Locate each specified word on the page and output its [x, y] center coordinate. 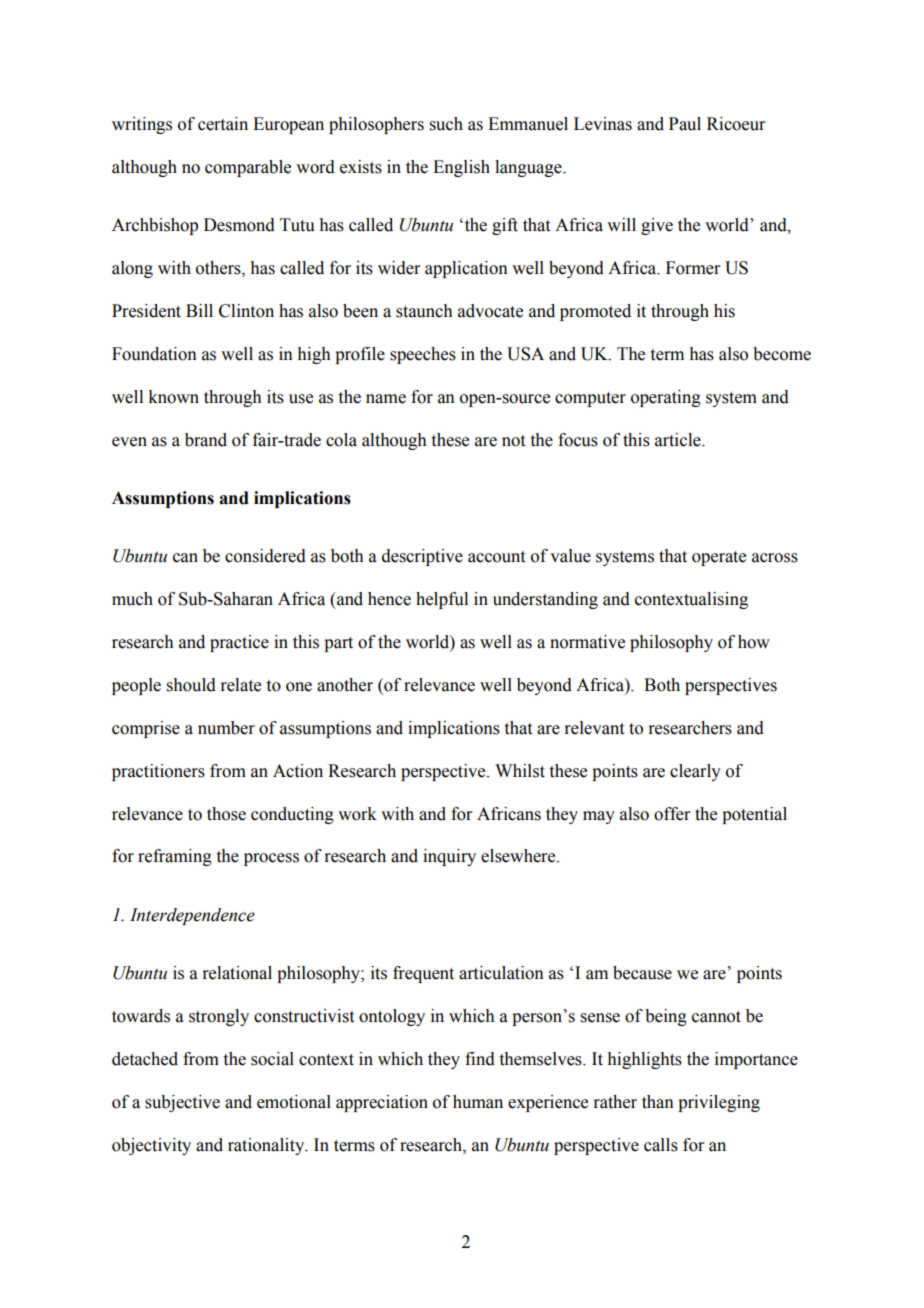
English [461, 168]
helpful [442, 600]
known [173, 397]
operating [666, 398]
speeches [423, 355]
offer [672, 814]
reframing [175, 857]
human [478, 1102]
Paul [685, 124]
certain [223, 124]
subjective [182, 1103]
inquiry [449, 857]
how [754, 642]
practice [239, 643]
